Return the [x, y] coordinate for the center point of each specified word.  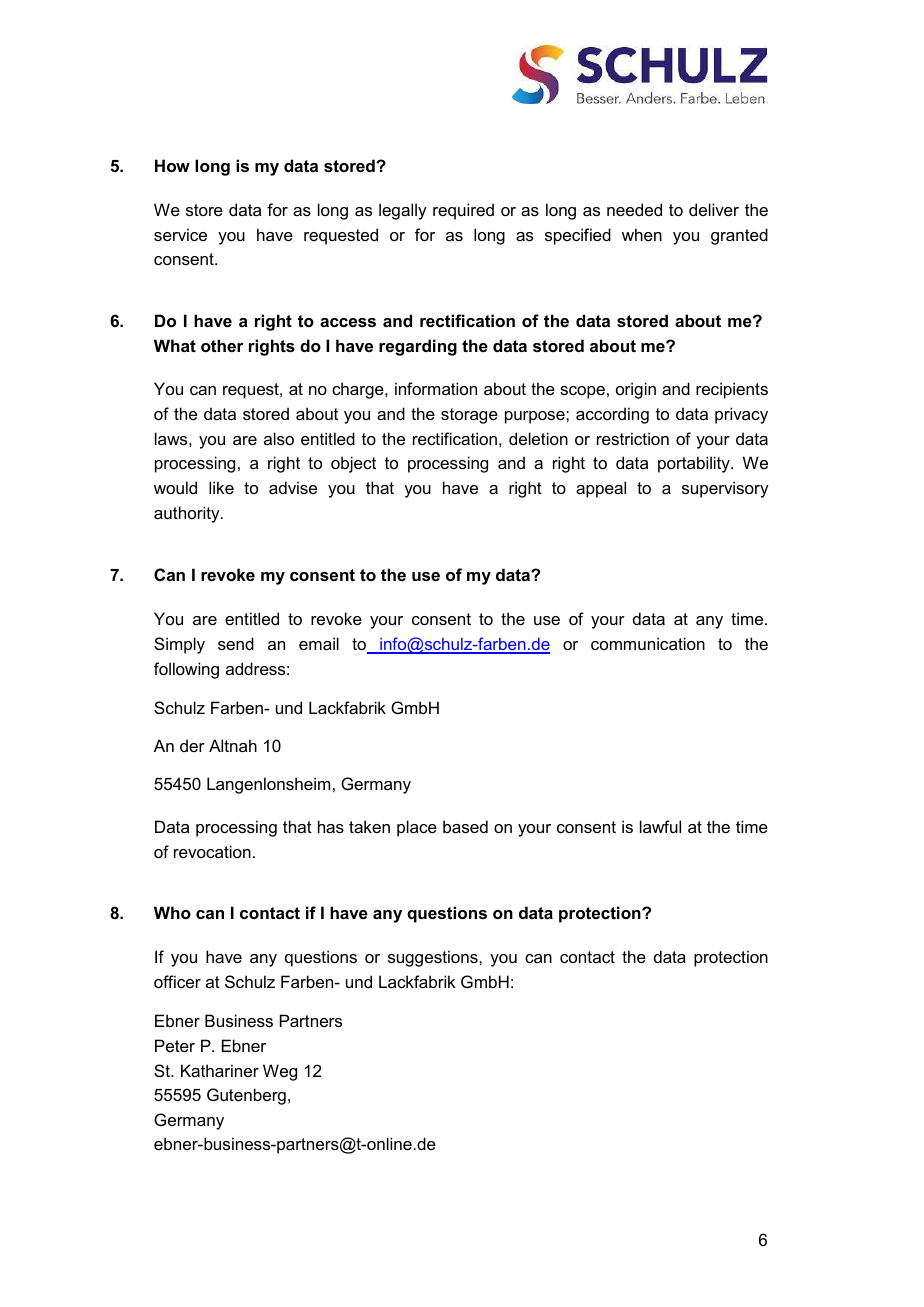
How [172, 165]
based [465, 826]
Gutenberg [246, 1096]
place [417, 828]
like [221, 487]
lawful [660, 826]
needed [634, 209]
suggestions [434, 958]
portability [695, 464]
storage [469, 416]
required [463, 211]
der [192, 745]
